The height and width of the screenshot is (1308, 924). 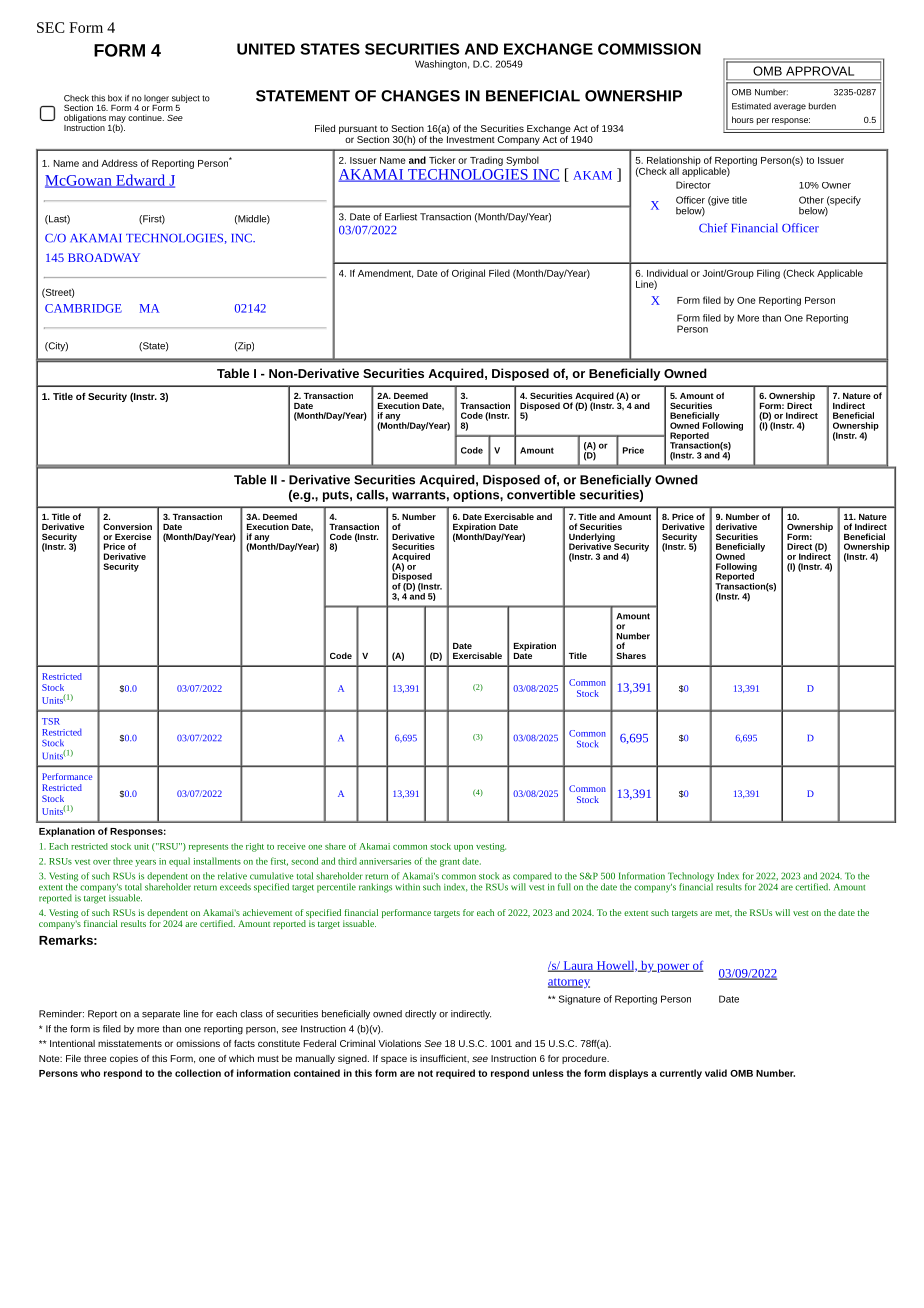 I want to click on CAMBRIDGE, so click(x=83, y=308).
